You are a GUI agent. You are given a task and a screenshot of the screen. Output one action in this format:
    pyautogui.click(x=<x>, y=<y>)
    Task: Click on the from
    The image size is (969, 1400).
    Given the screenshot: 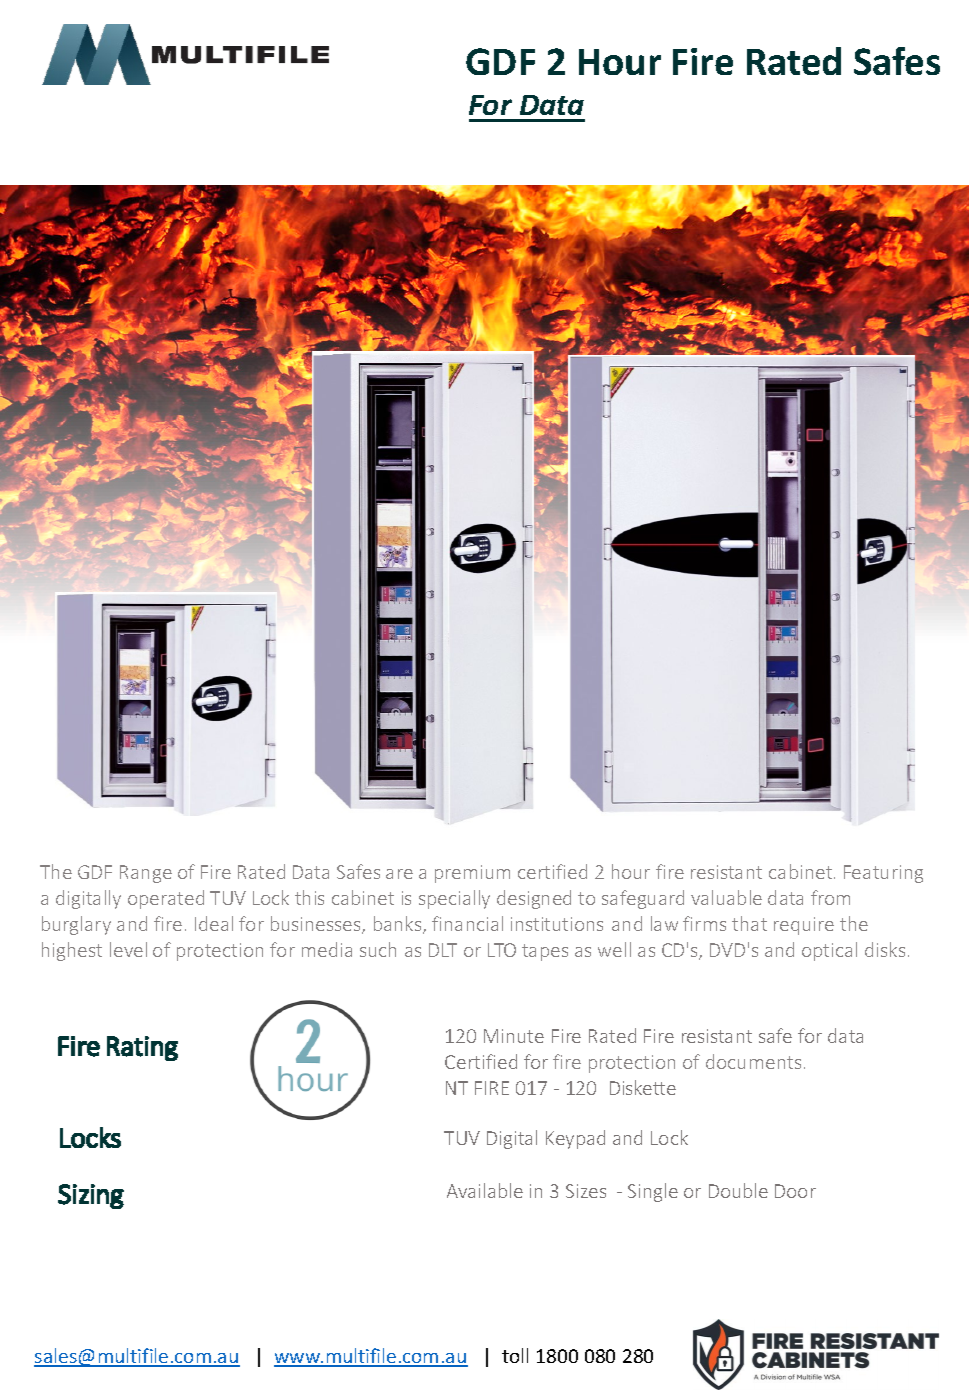 What is the action you would take?
    pyautogui.click(x=830, y=897)
